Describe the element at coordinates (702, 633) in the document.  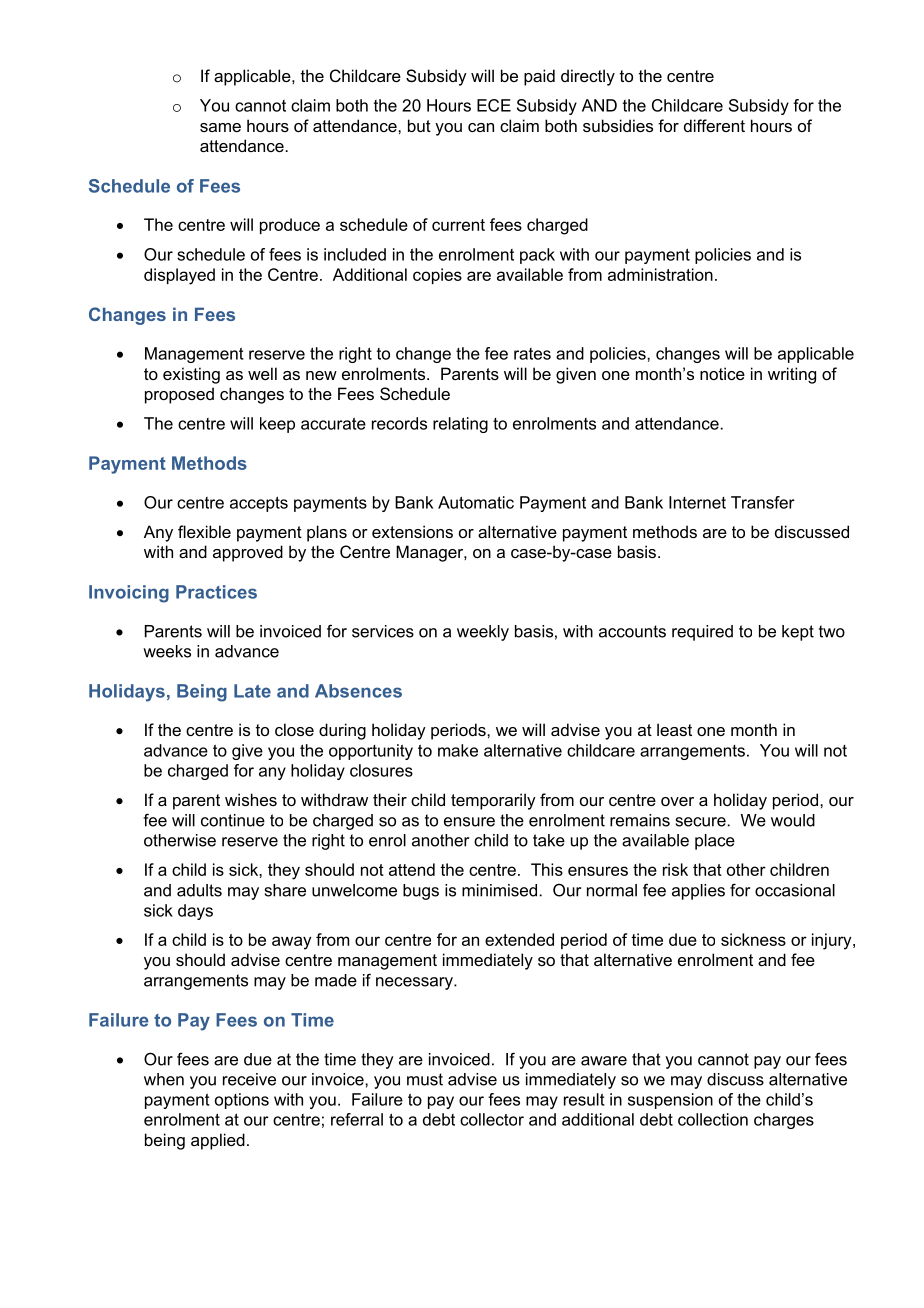
I see `required` at that location.
